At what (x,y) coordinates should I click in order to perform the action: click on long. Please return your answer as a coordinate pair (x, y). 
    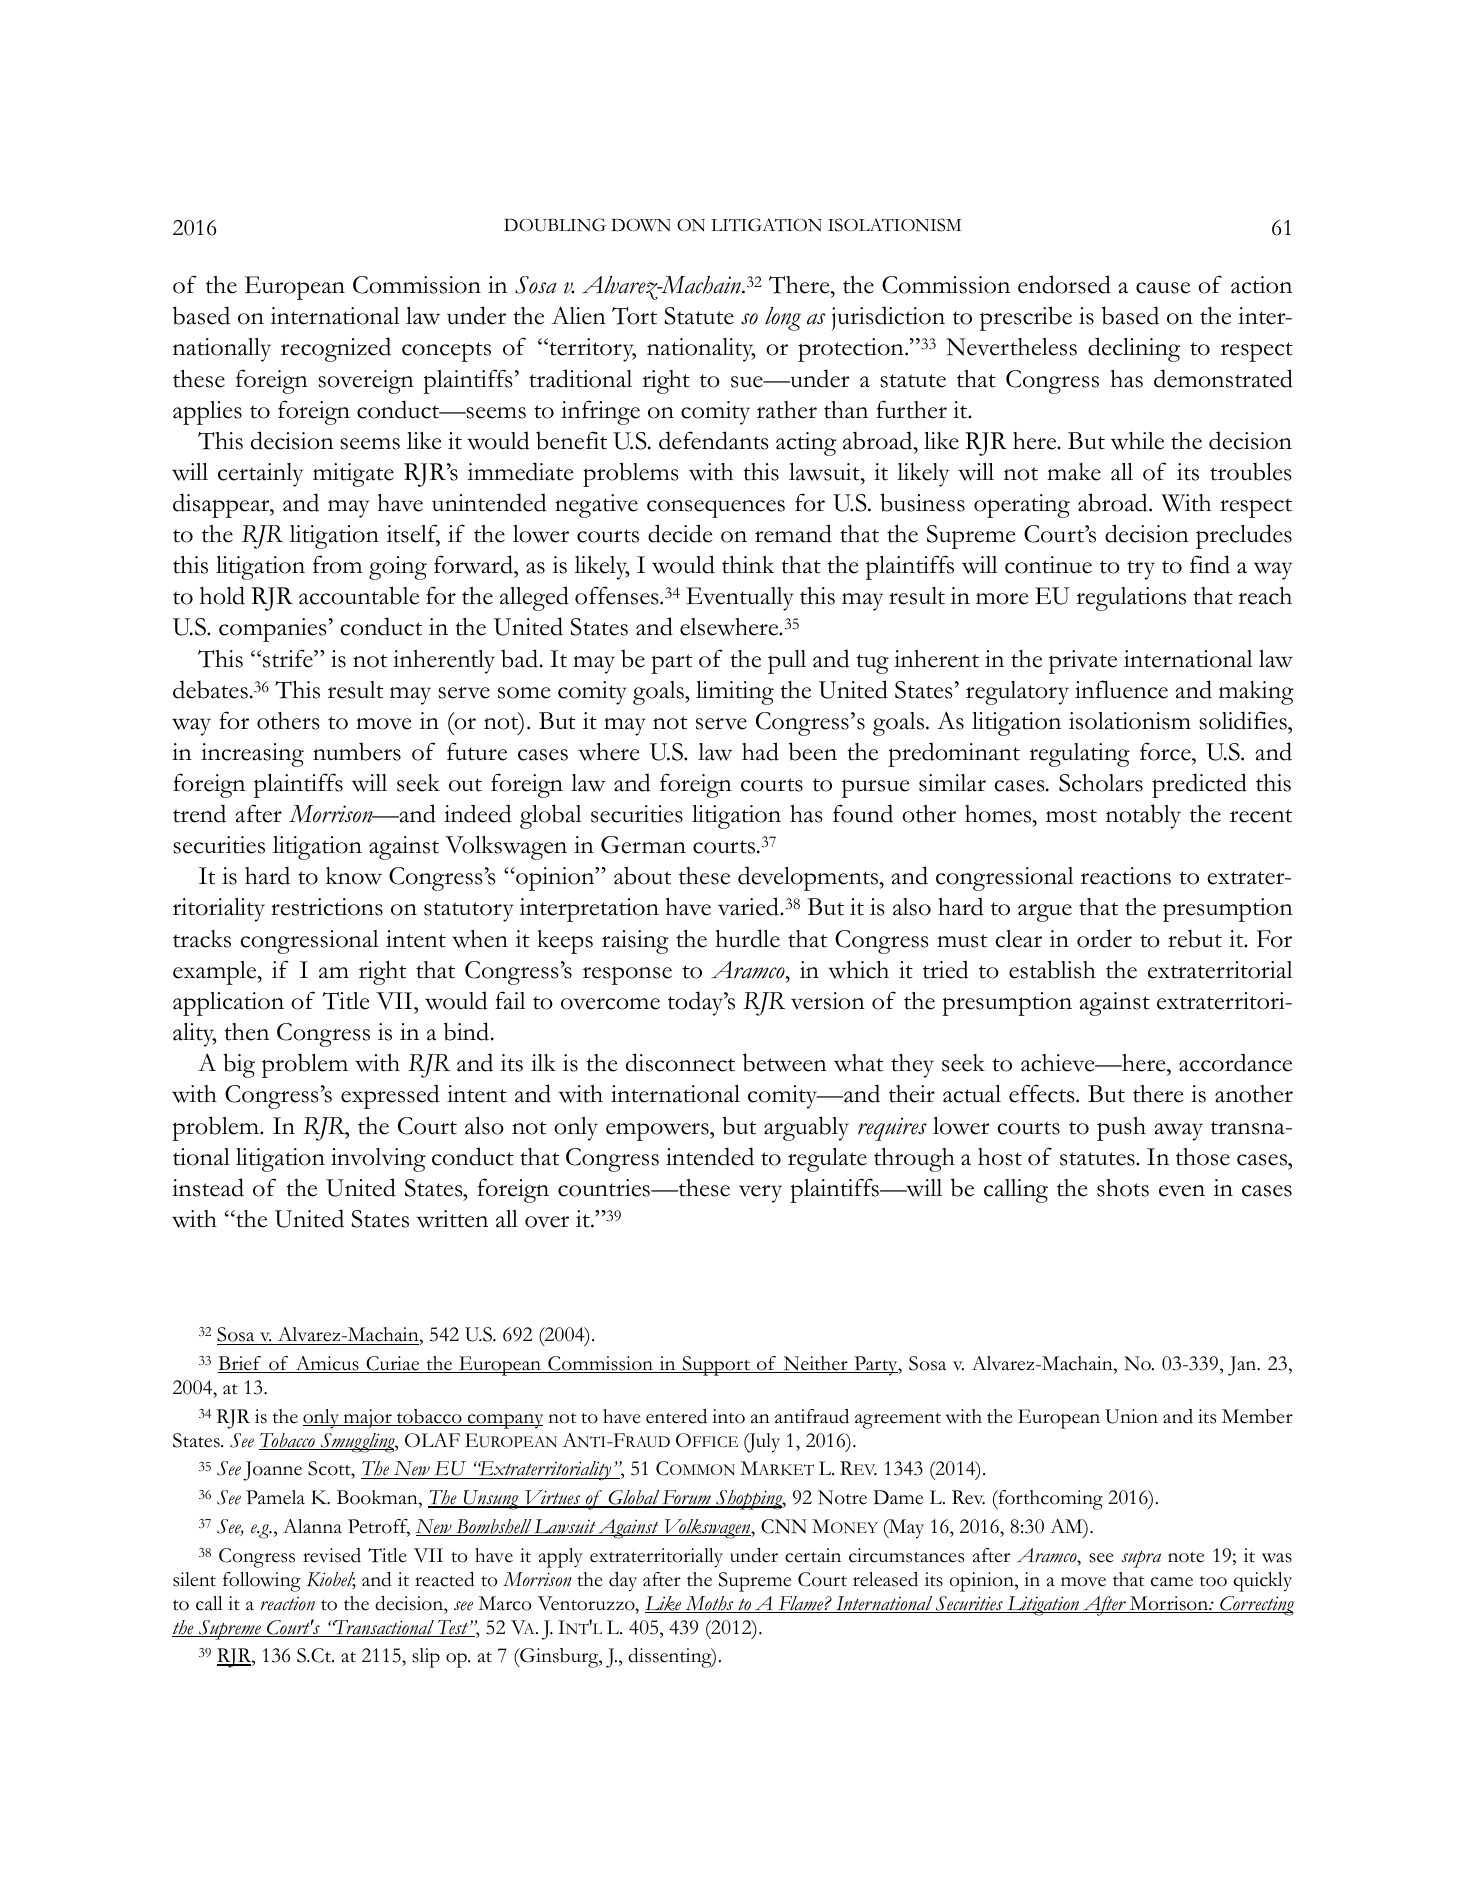
    Looking at the image, I should click on (783, 319).
